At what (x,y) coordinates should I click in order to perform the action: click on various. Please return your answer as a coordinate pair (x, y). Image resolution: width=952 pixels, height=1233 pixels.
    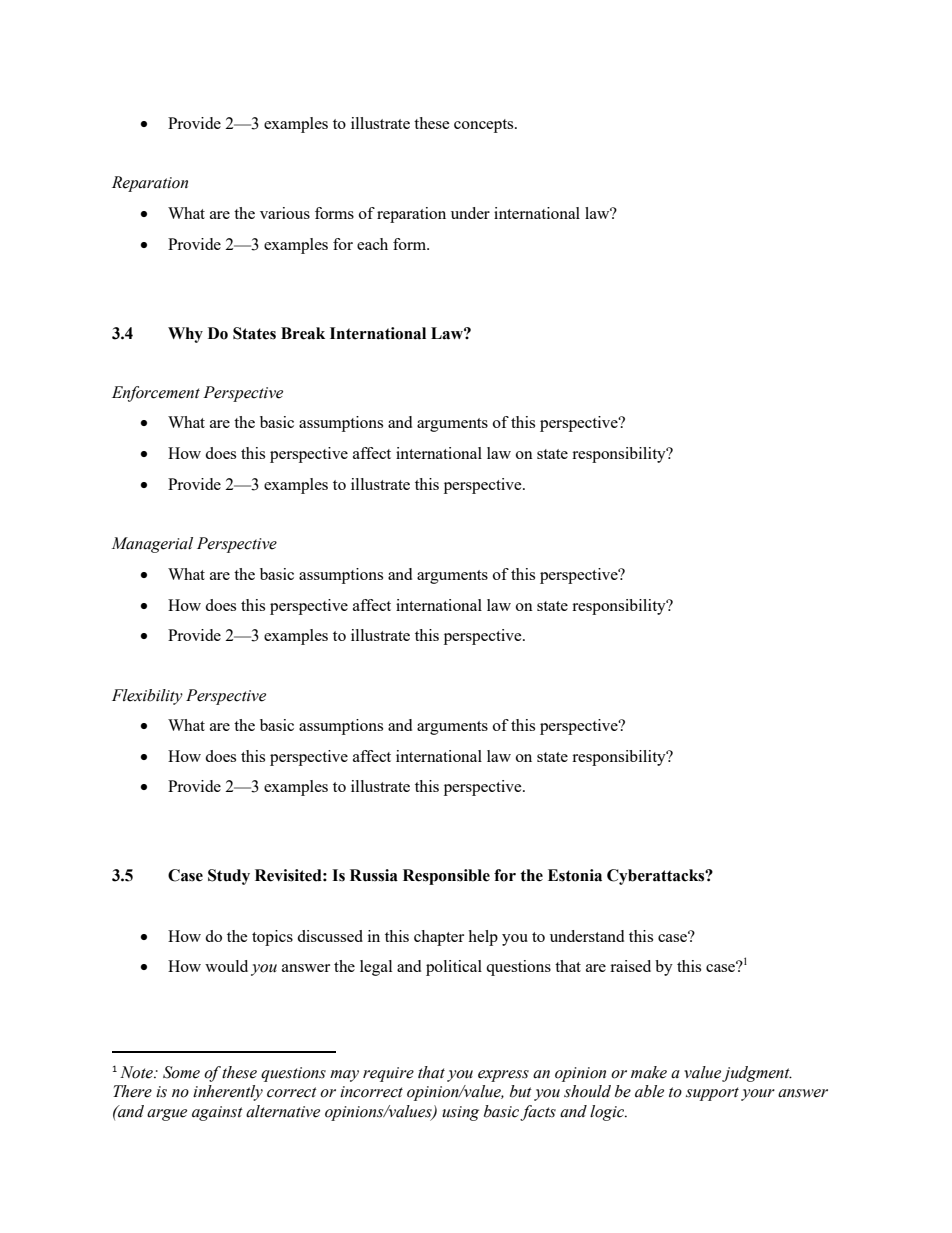
    Looking at the image, I should click on (285, 213).
